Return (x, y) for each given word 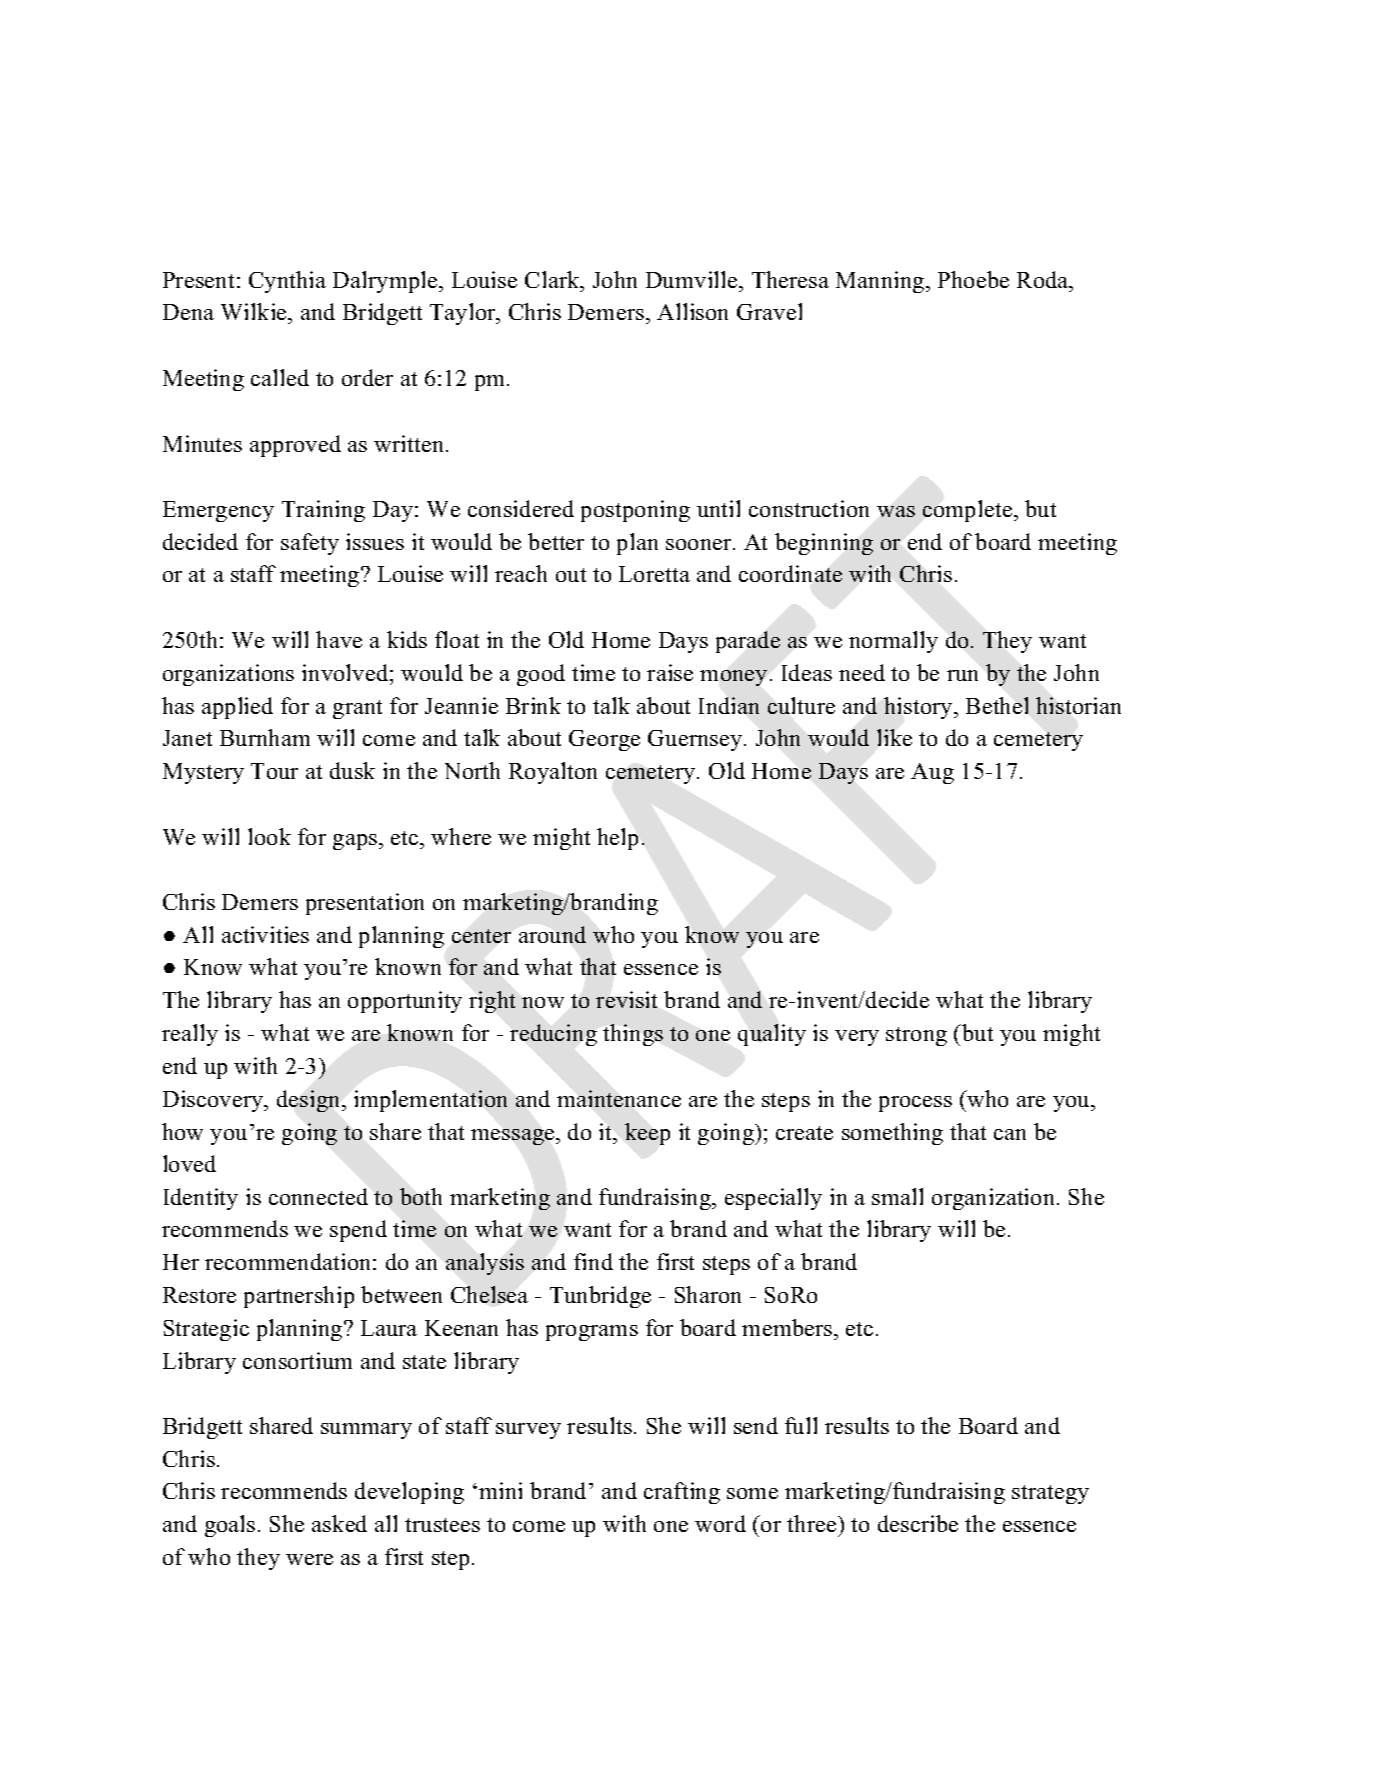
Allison (692, 311)
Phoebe (973, 279)
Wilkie (255, 313)
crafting (682, 1493)
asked (339, 1523)
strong (916, 1036)
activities (265, 934)
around (552, 934)
